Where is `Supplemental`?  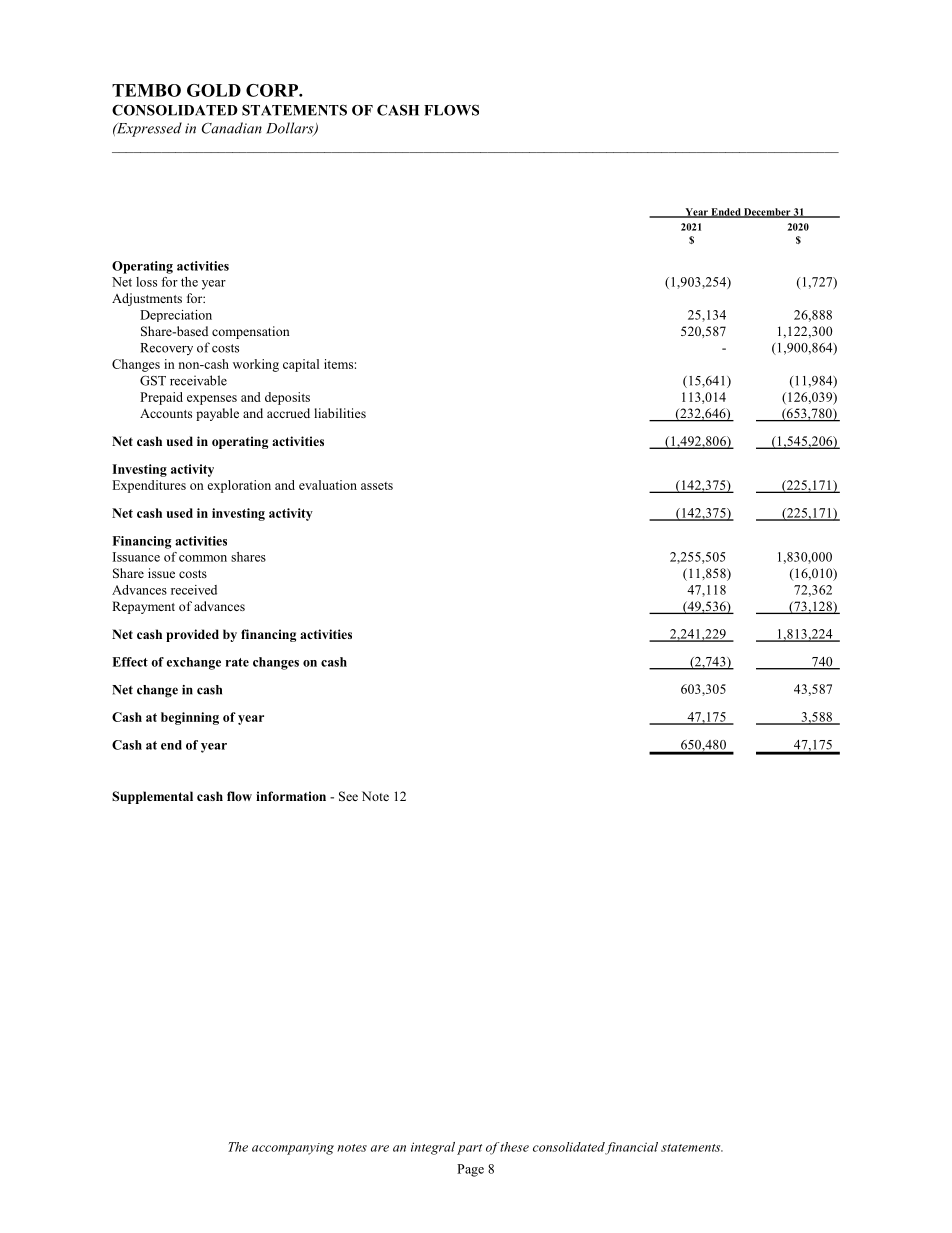
Supplemental is located at coordinates (152, 797).
